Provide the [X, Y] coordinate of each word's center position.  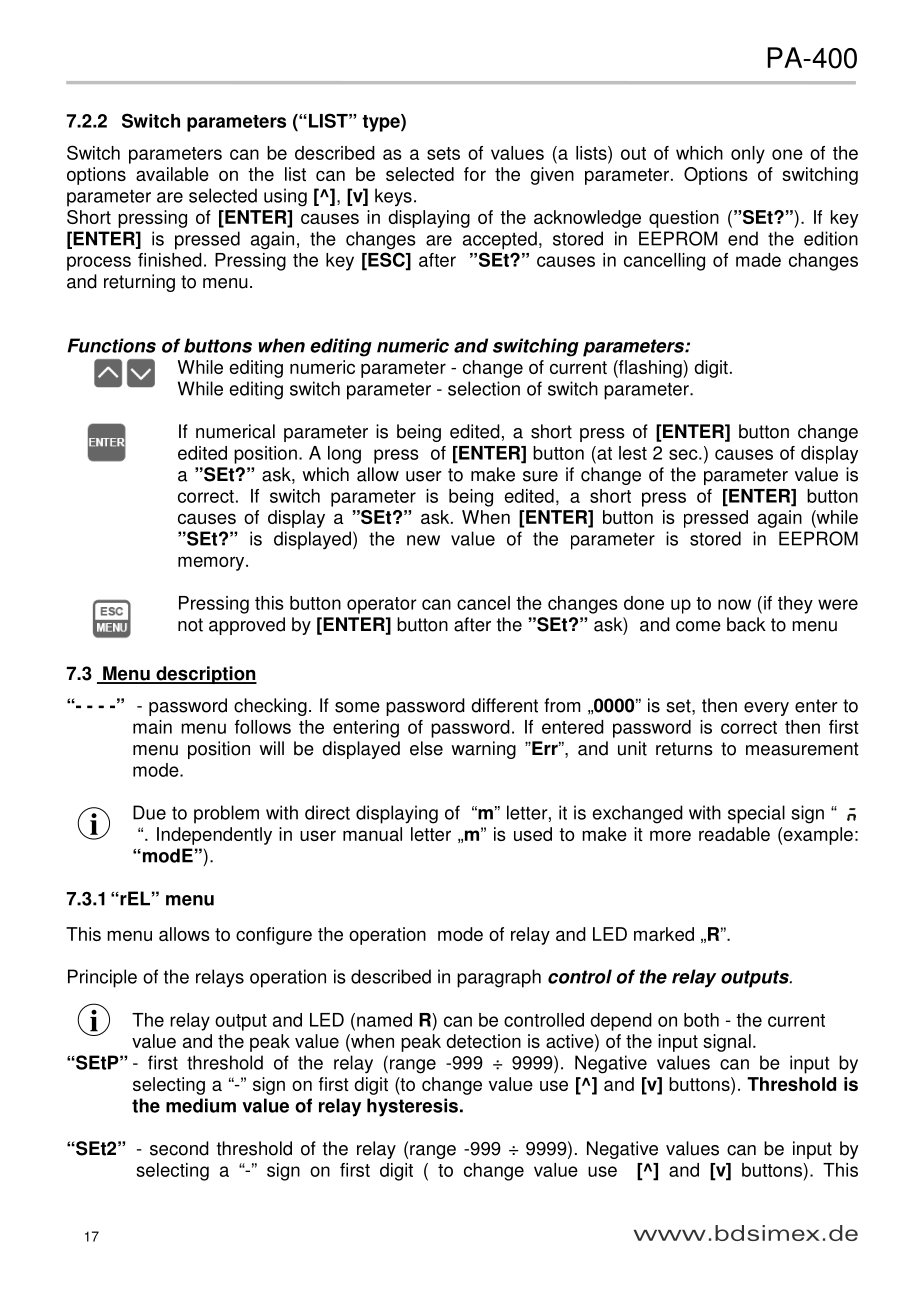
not [190, 625]
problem [226, 814]
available [172, 174]
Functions [111, 345]
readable [734, 834]
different [504, 705]
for [475, 174]
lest [633, 453]
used [533, 834]
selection [484, 388]
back [746, 624]
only [748, 155]
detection [483, 1041]
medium [201, 1105]
